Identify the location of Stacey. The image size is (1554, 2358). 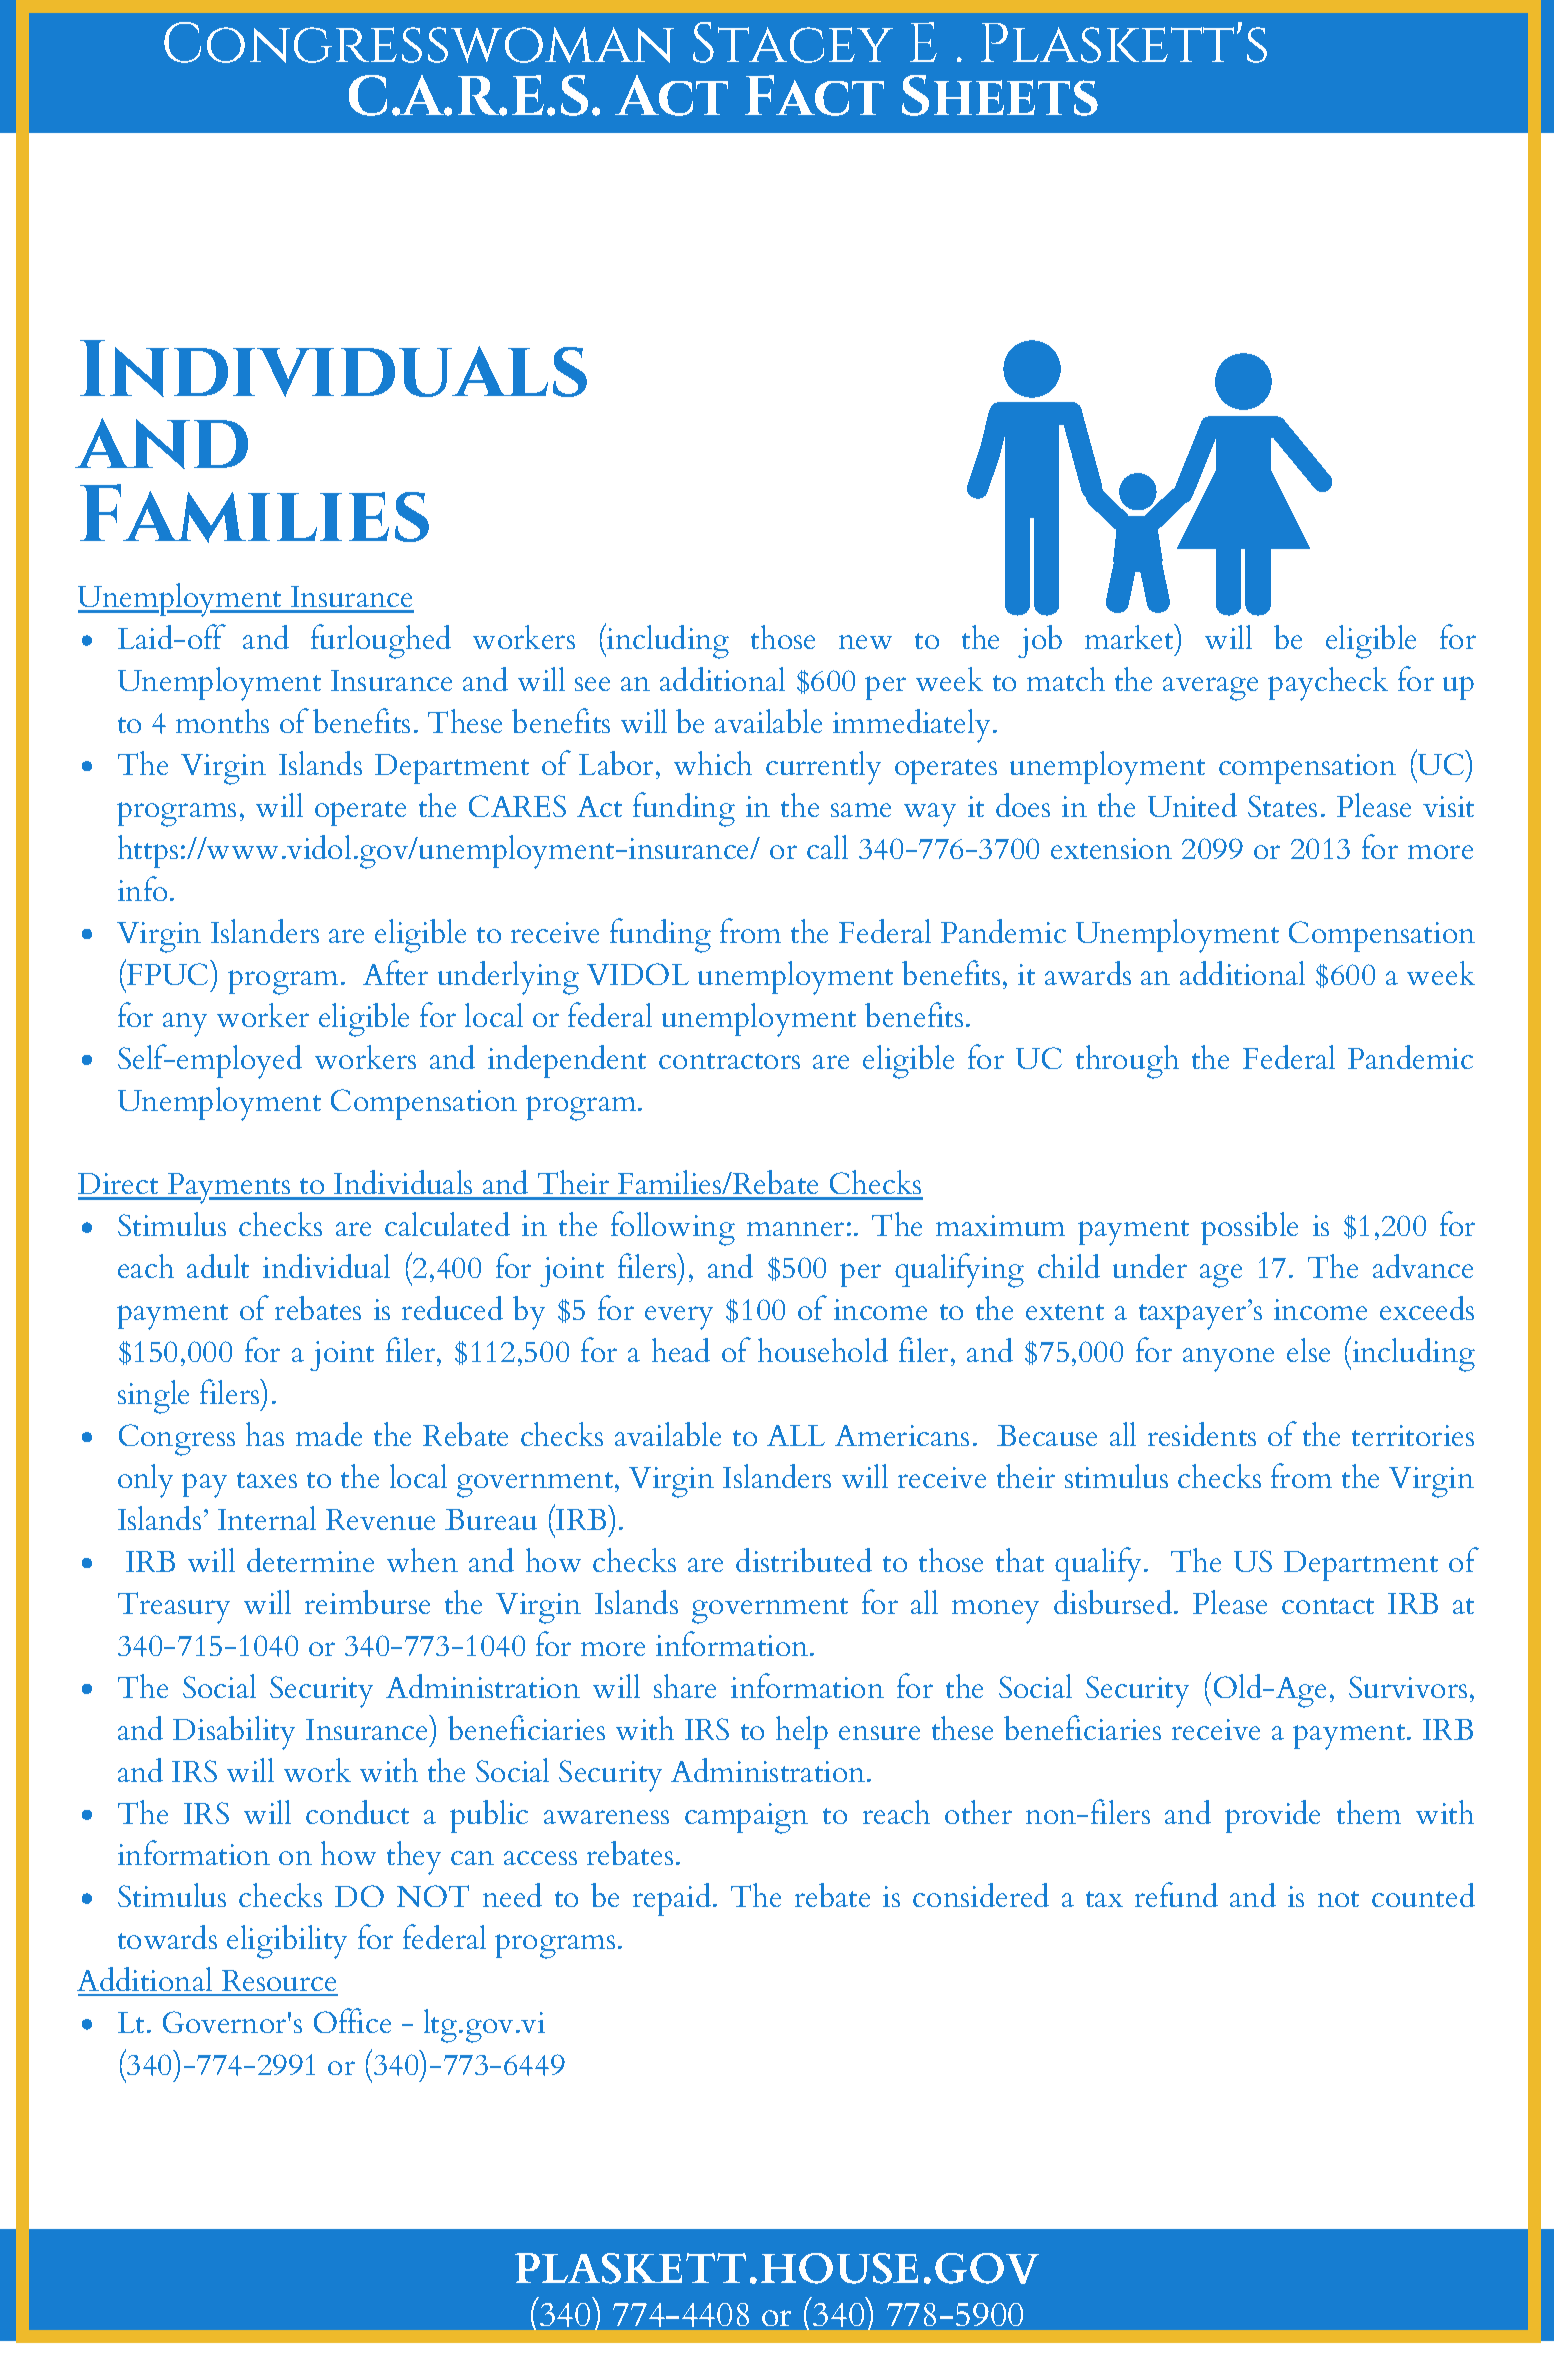
(793, 42).
